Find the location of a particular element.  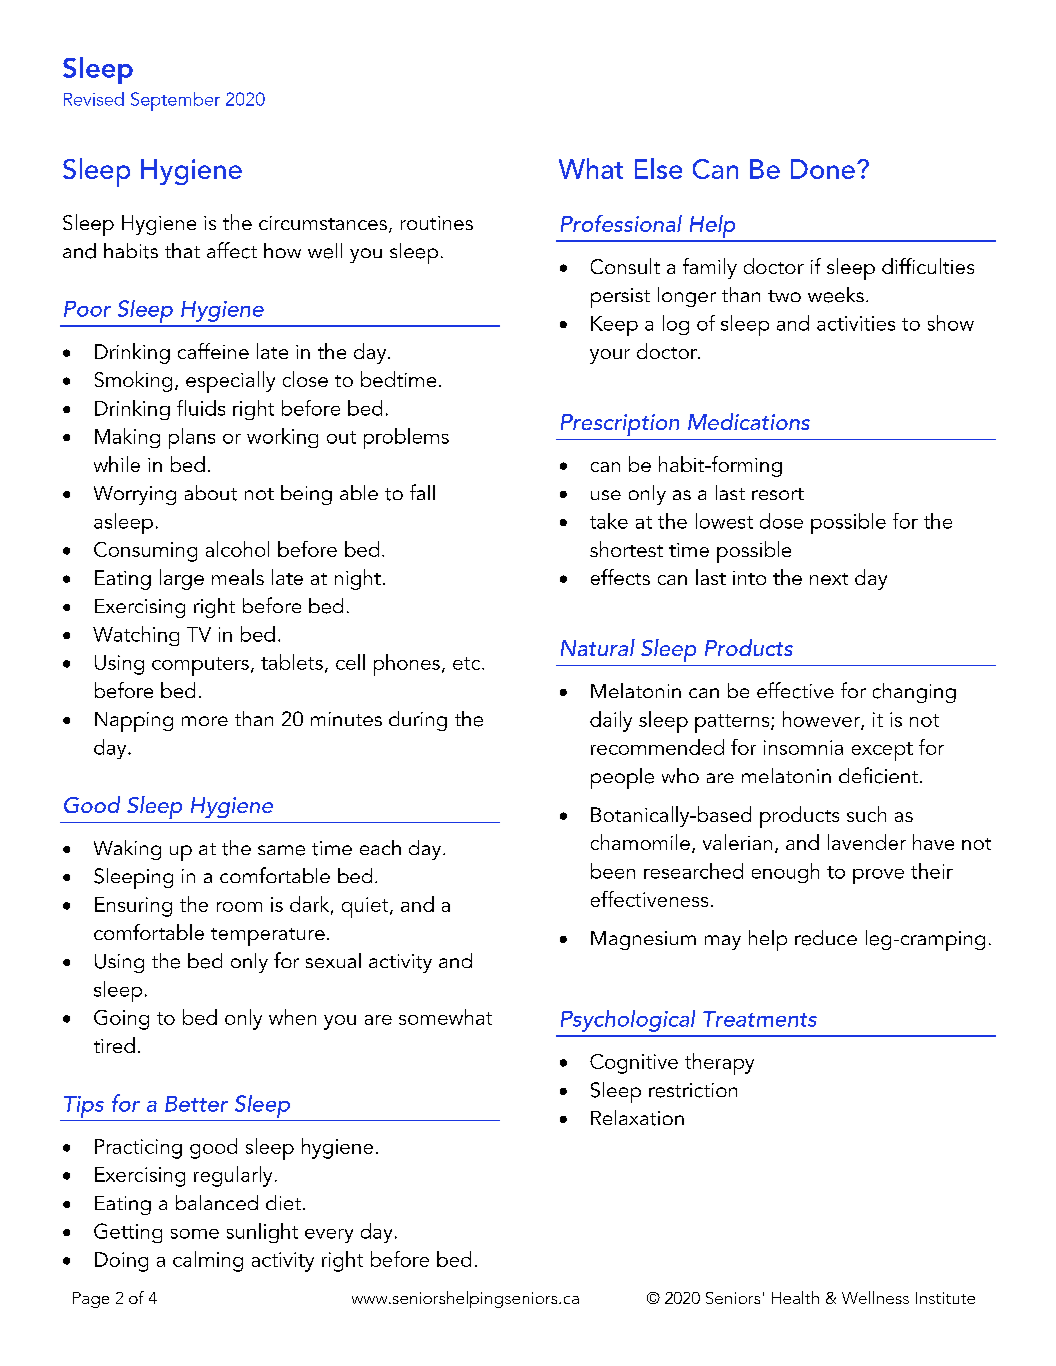

room is located at coordinates (239, 907).
